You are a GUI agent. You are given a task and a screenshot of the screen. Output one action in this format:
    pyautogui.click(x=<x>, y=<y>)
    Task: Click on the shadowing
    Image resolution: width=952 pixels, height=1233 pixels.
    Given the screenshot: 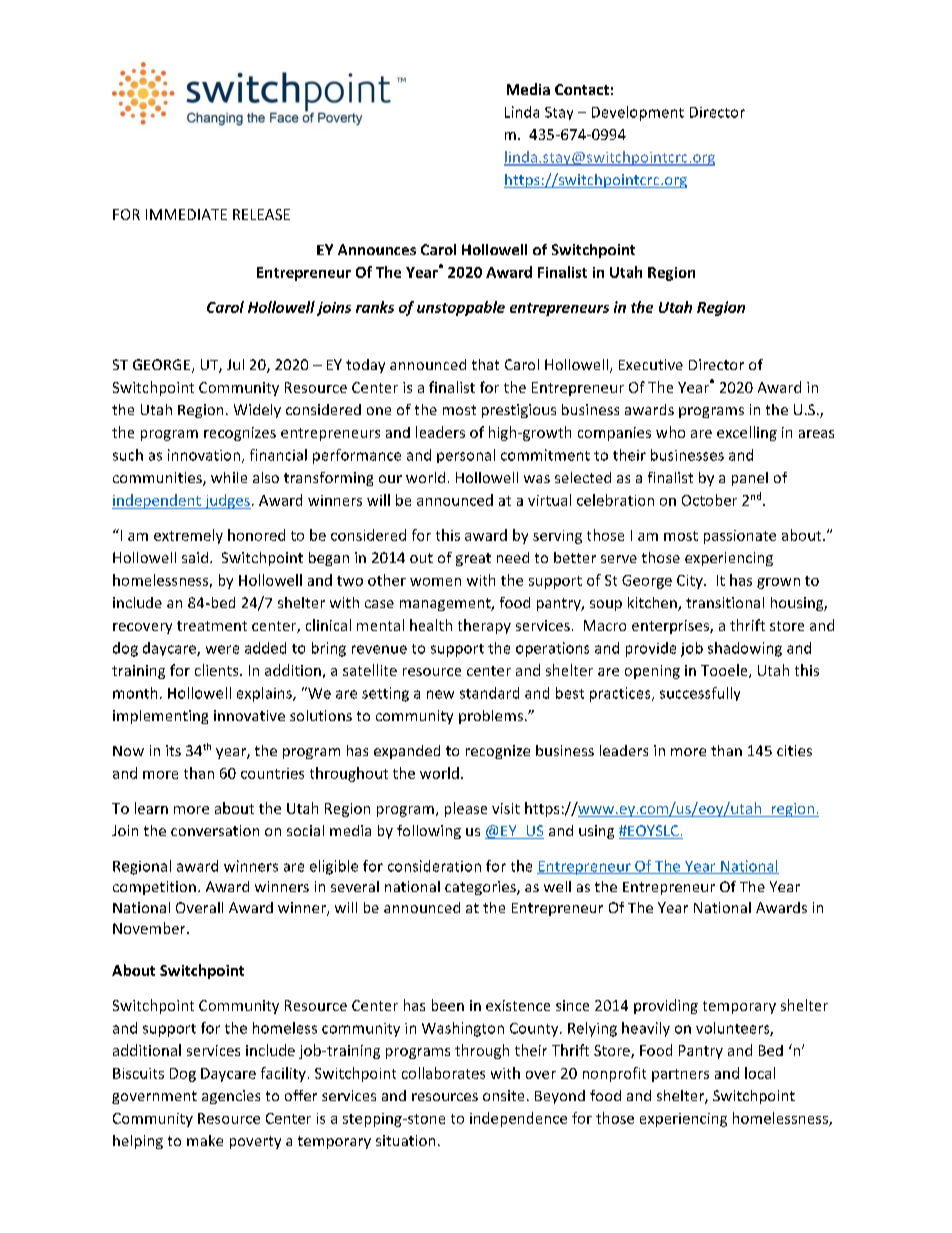 What is the action you would take?
    pyautogui.click(x=745, y=649)
